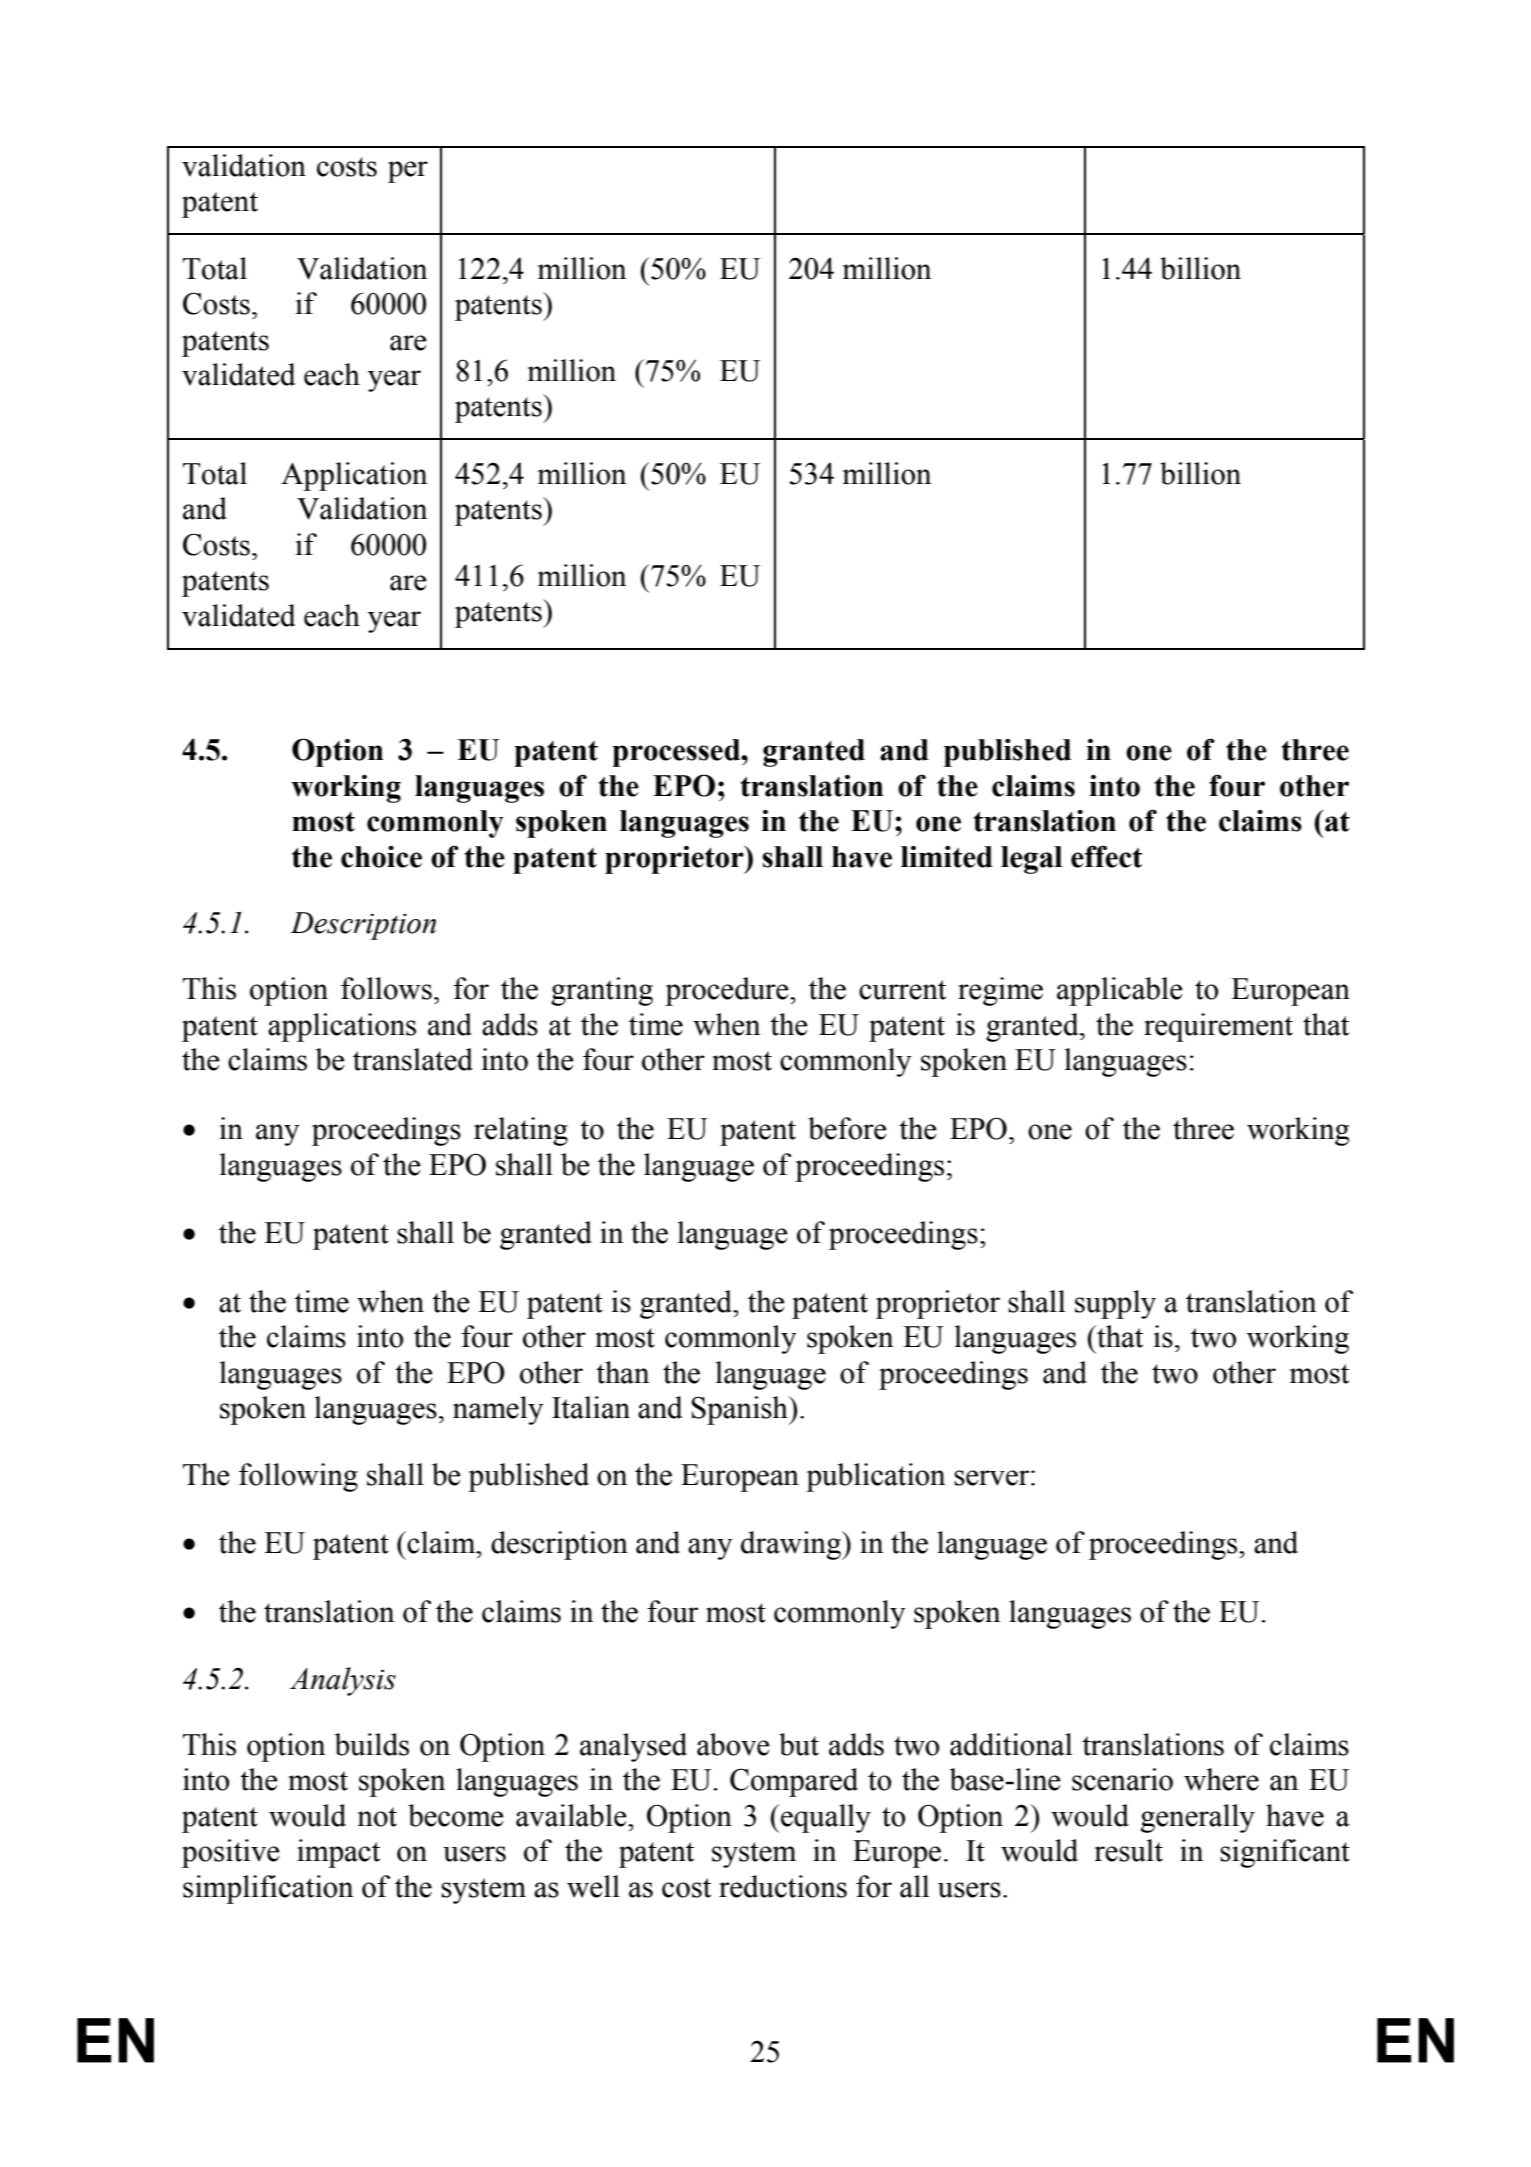 This document has height=2167, width=1531. What do you see at coordinates (1115, 1304) in the document?
I see `supply` at bounding box center [1115, 1304].
